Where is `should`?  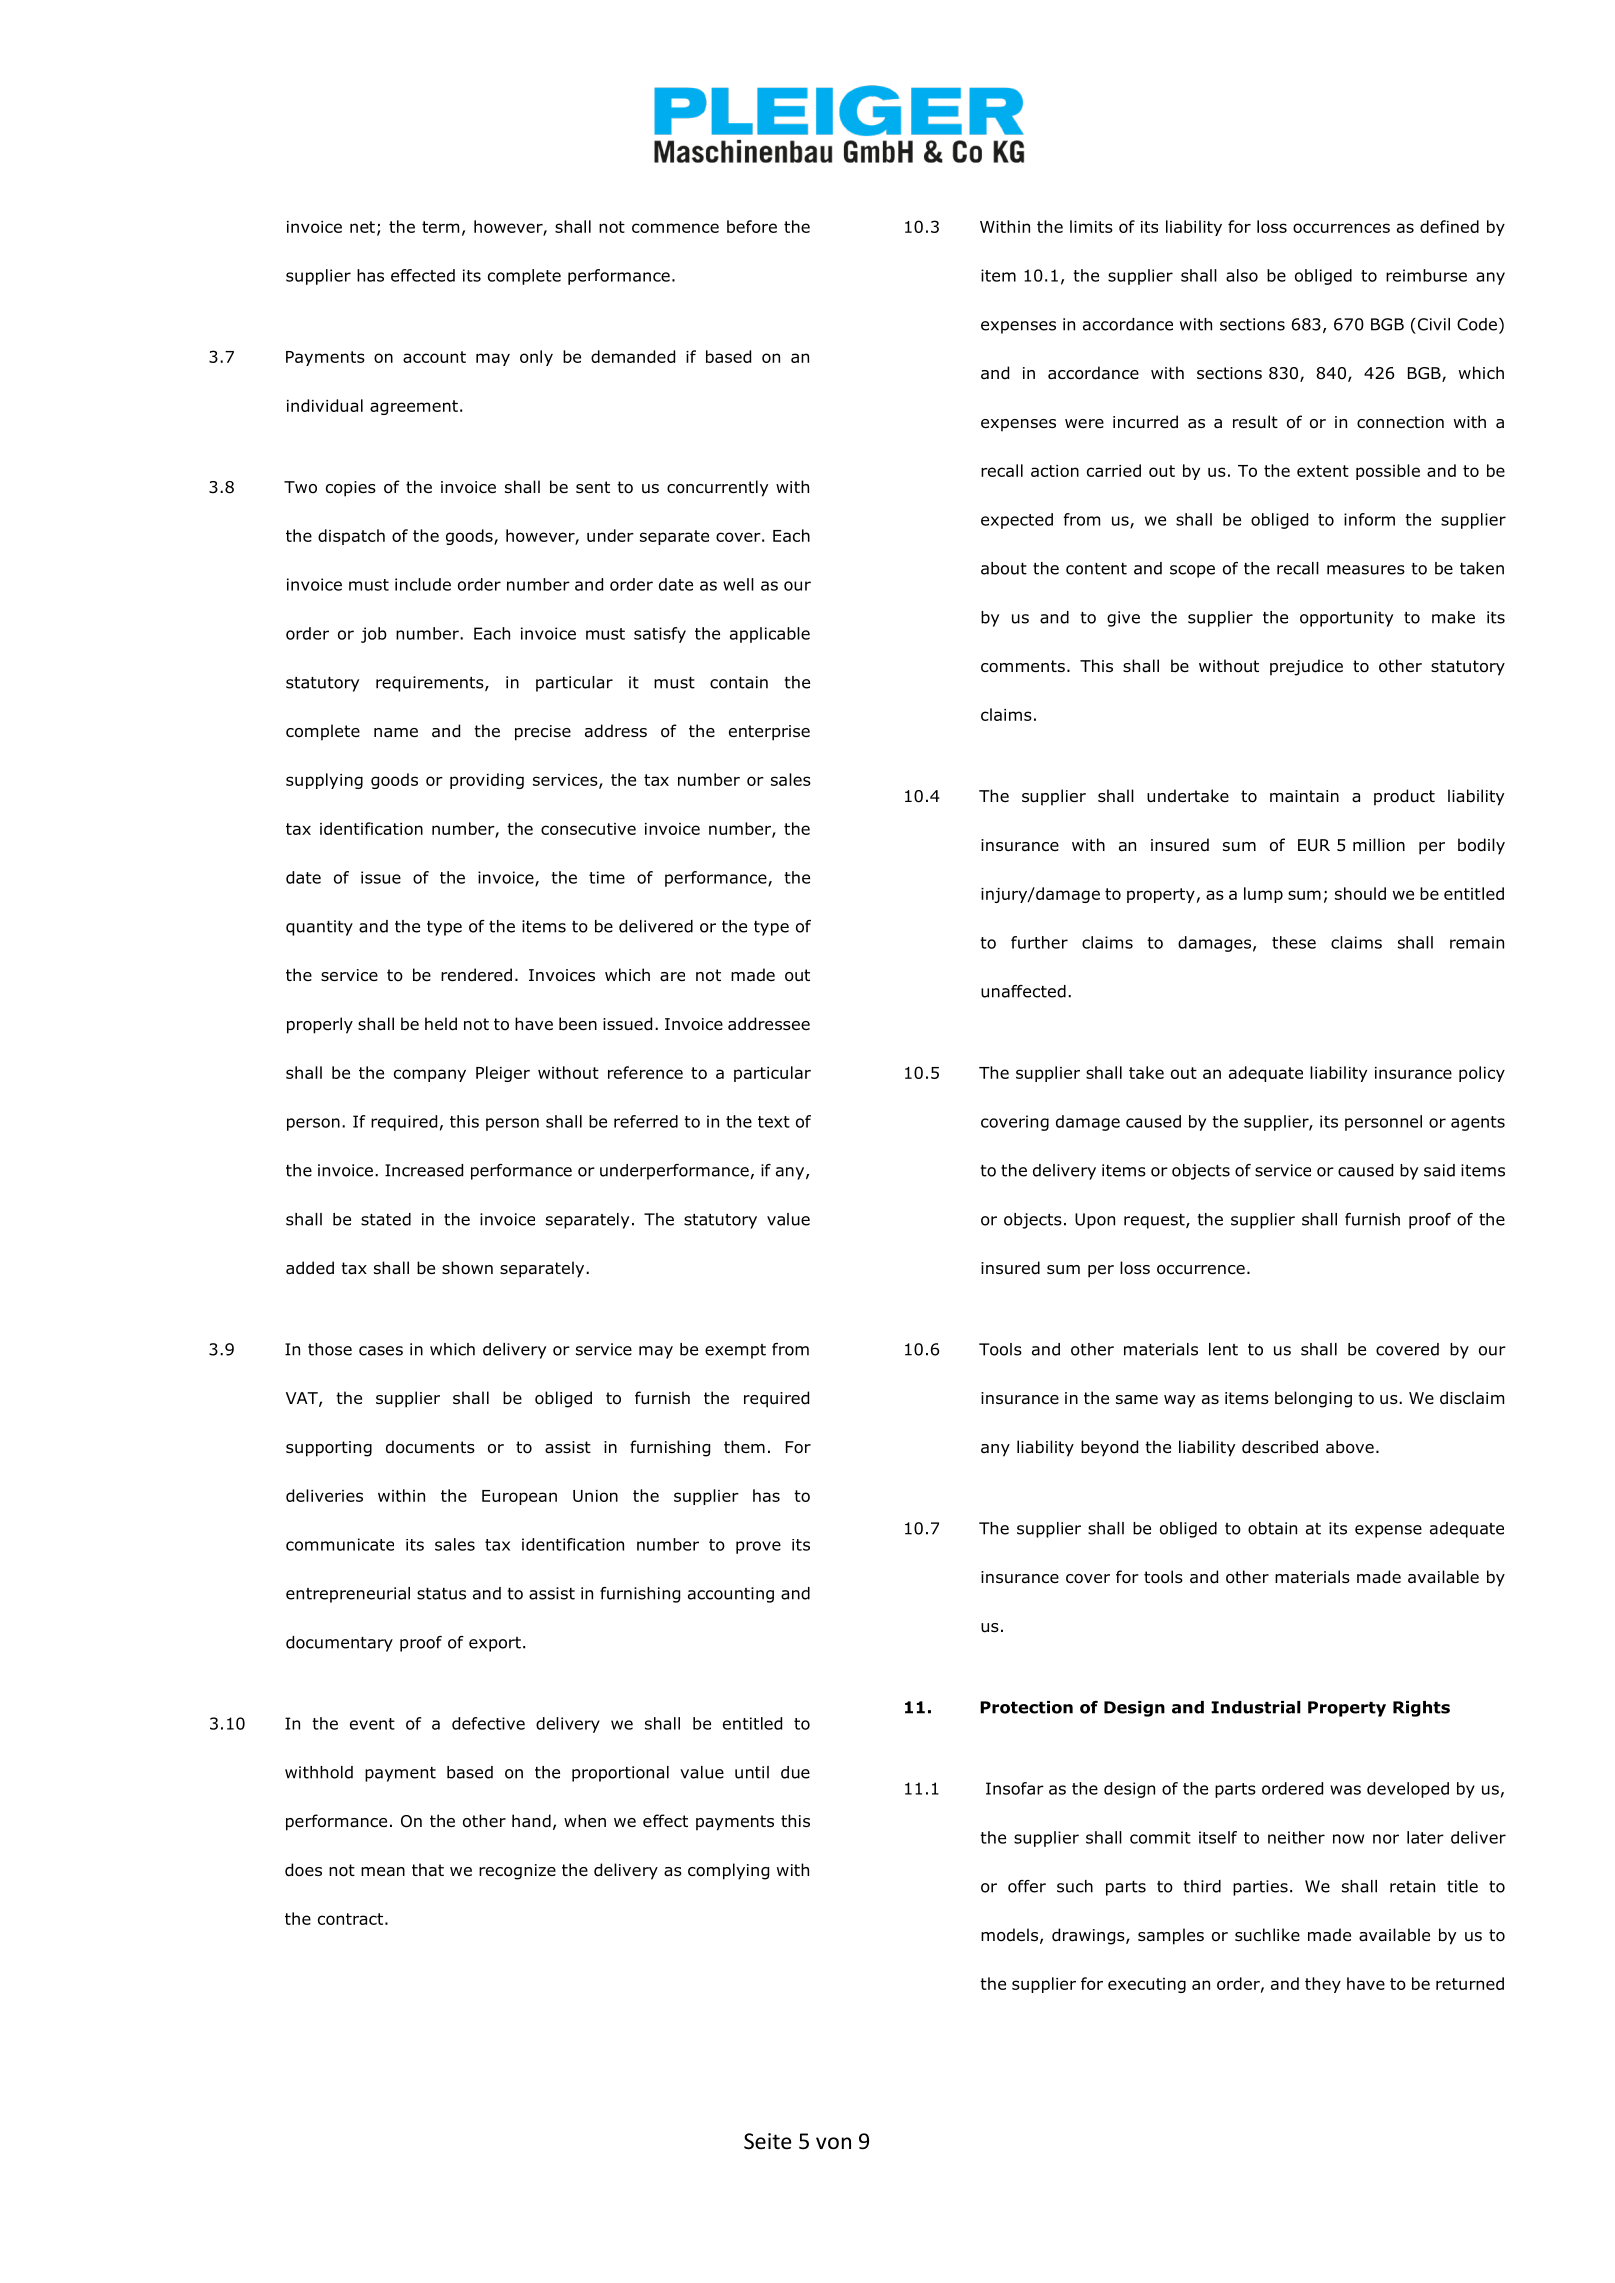 should is located at coordinates (1360, 893).
